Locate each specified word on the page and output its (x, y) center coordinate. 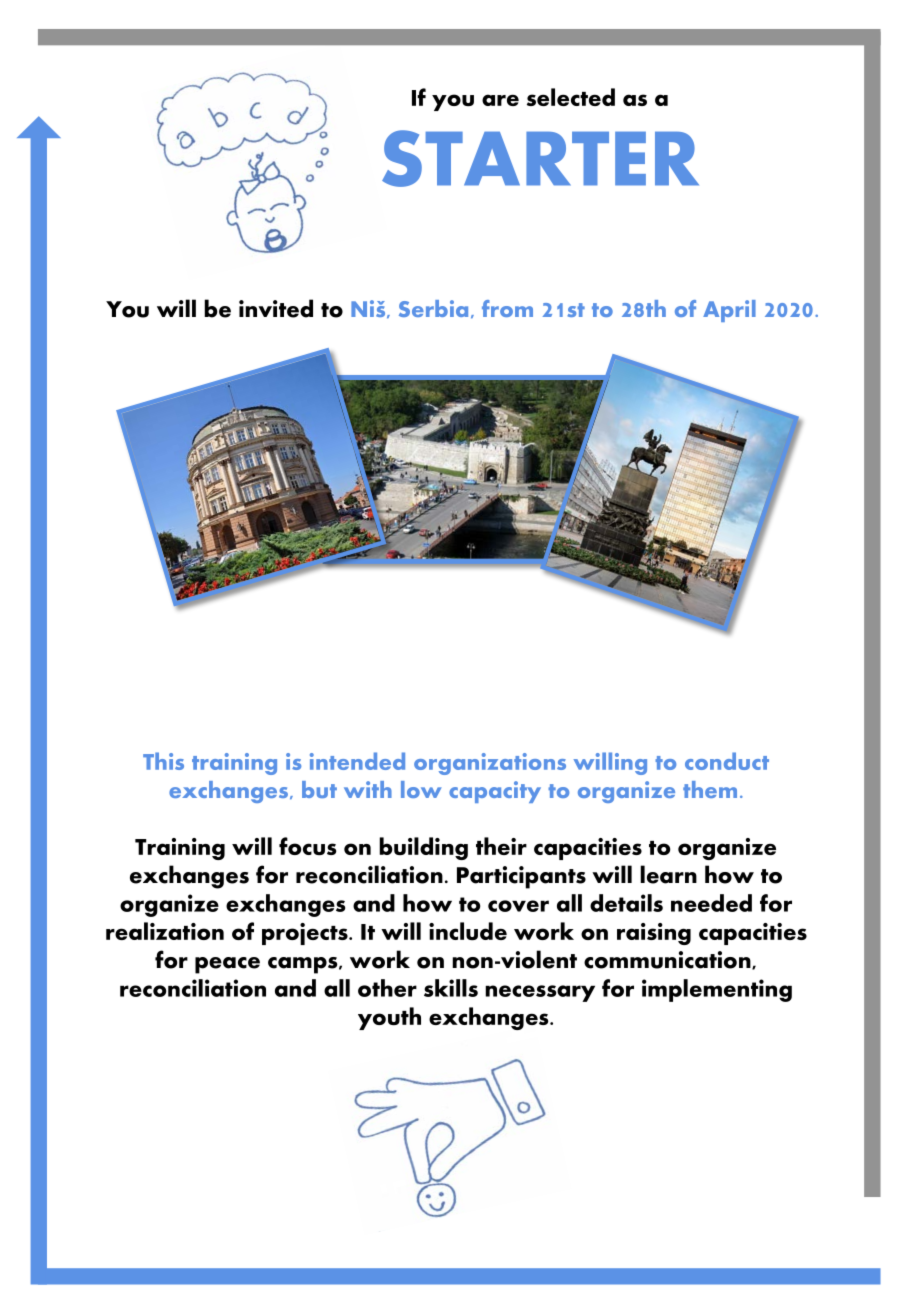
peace (227, 965)
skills (451, 988)
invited (276, 308)
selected (571, 97)
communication (668, 960)
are (500, 100)
